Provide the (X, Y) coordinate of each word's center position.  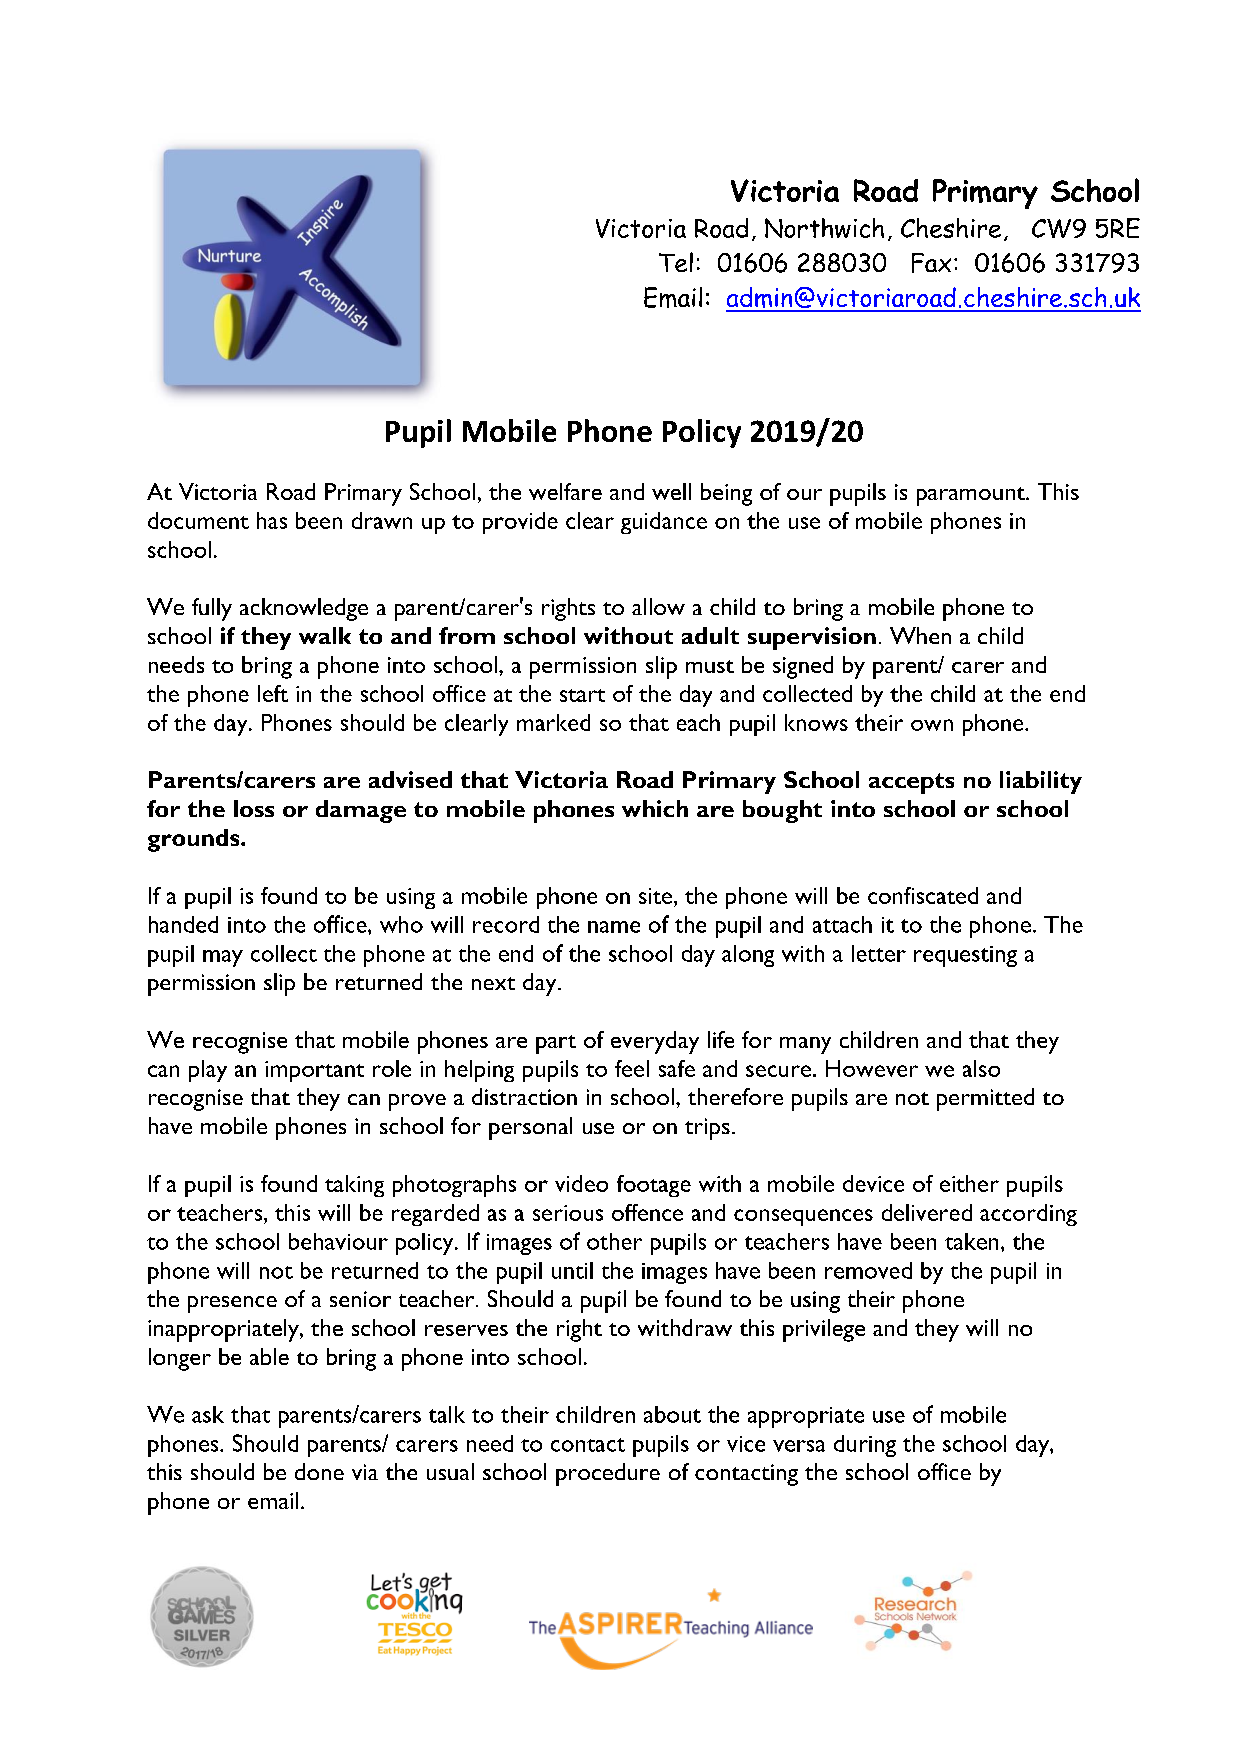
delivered (927, 1212)
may (223, 958)
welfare (565, 491)
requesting (965, 956)
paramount (972, 496)
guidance (664, 523)
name (614, 927)
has (272, 520)
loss (254, 808)
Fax (931, 263)
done (319, 1471)
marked (553, 722)
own (932, 725)
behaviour (338, 1241)
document (198, 520)
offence (647, 1212)
